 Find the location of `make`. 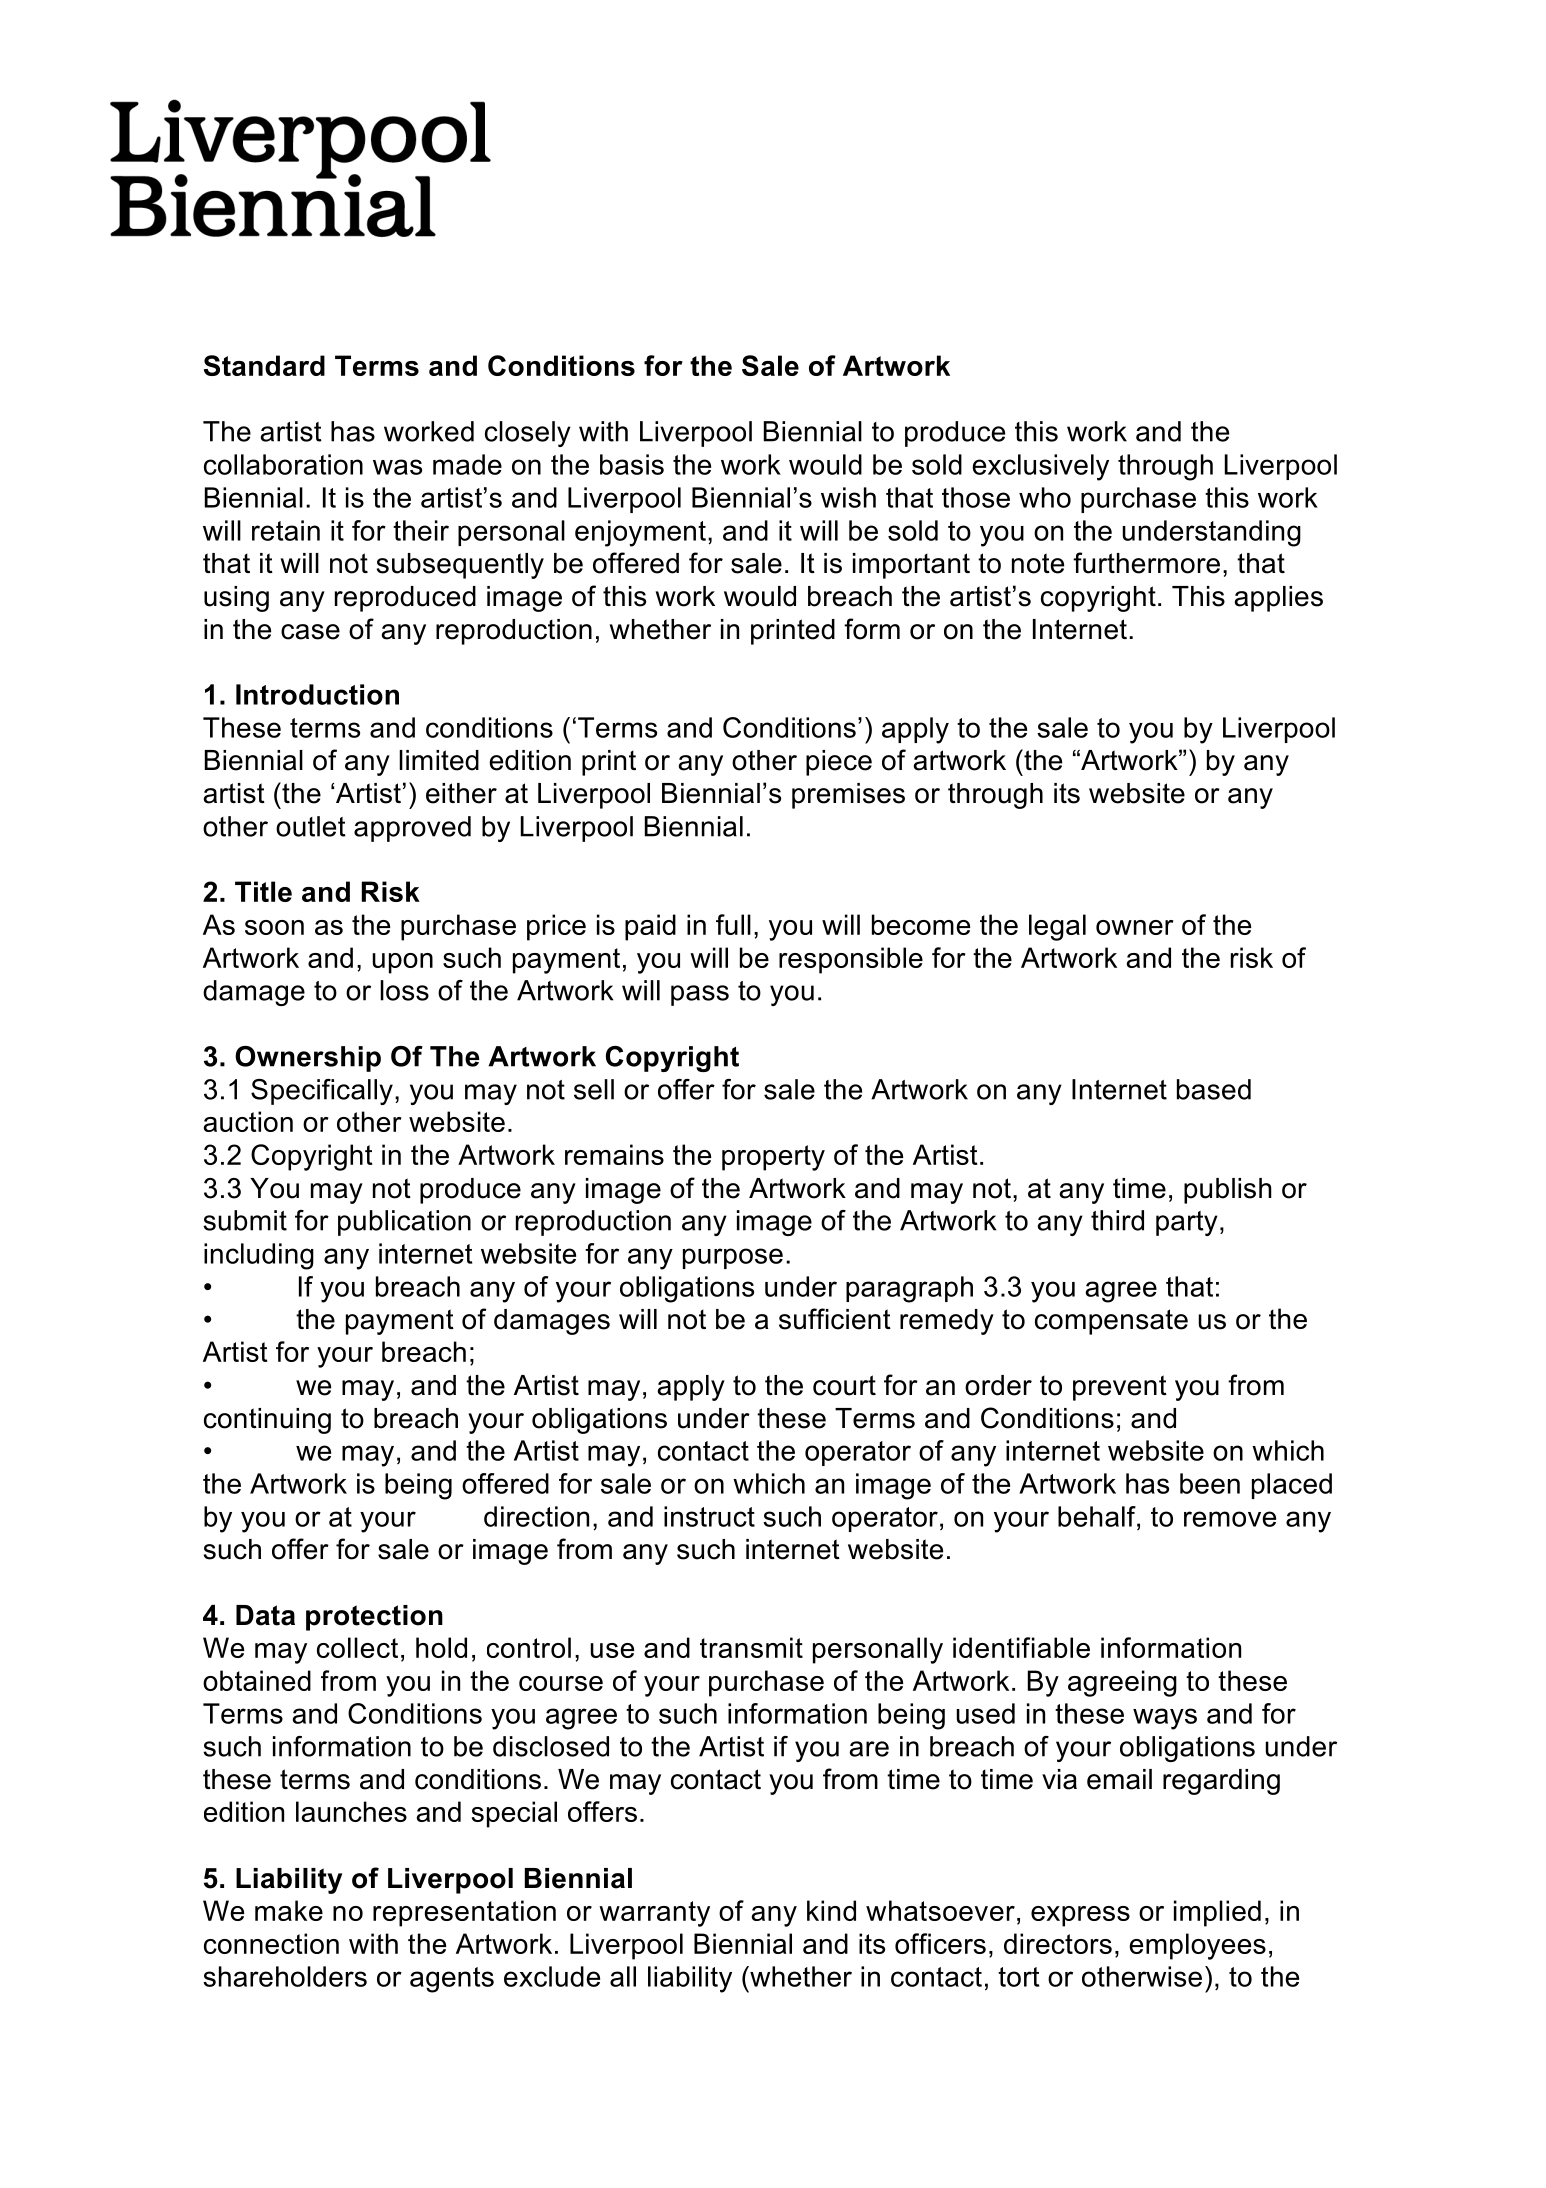

make is located at coordinates (289, 1910).
